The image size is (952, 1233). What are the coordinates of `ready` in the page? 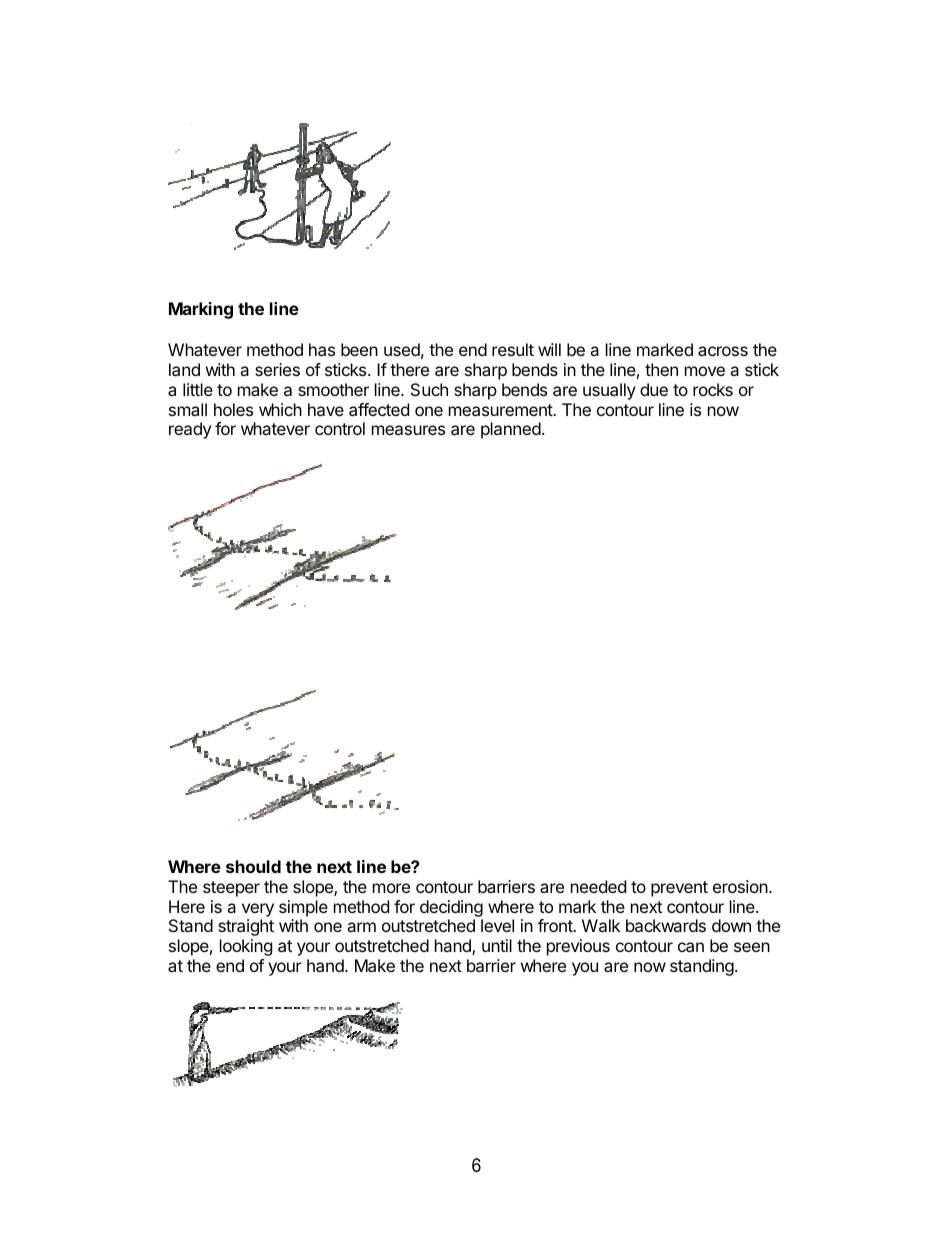 It's located at (190, 430).
